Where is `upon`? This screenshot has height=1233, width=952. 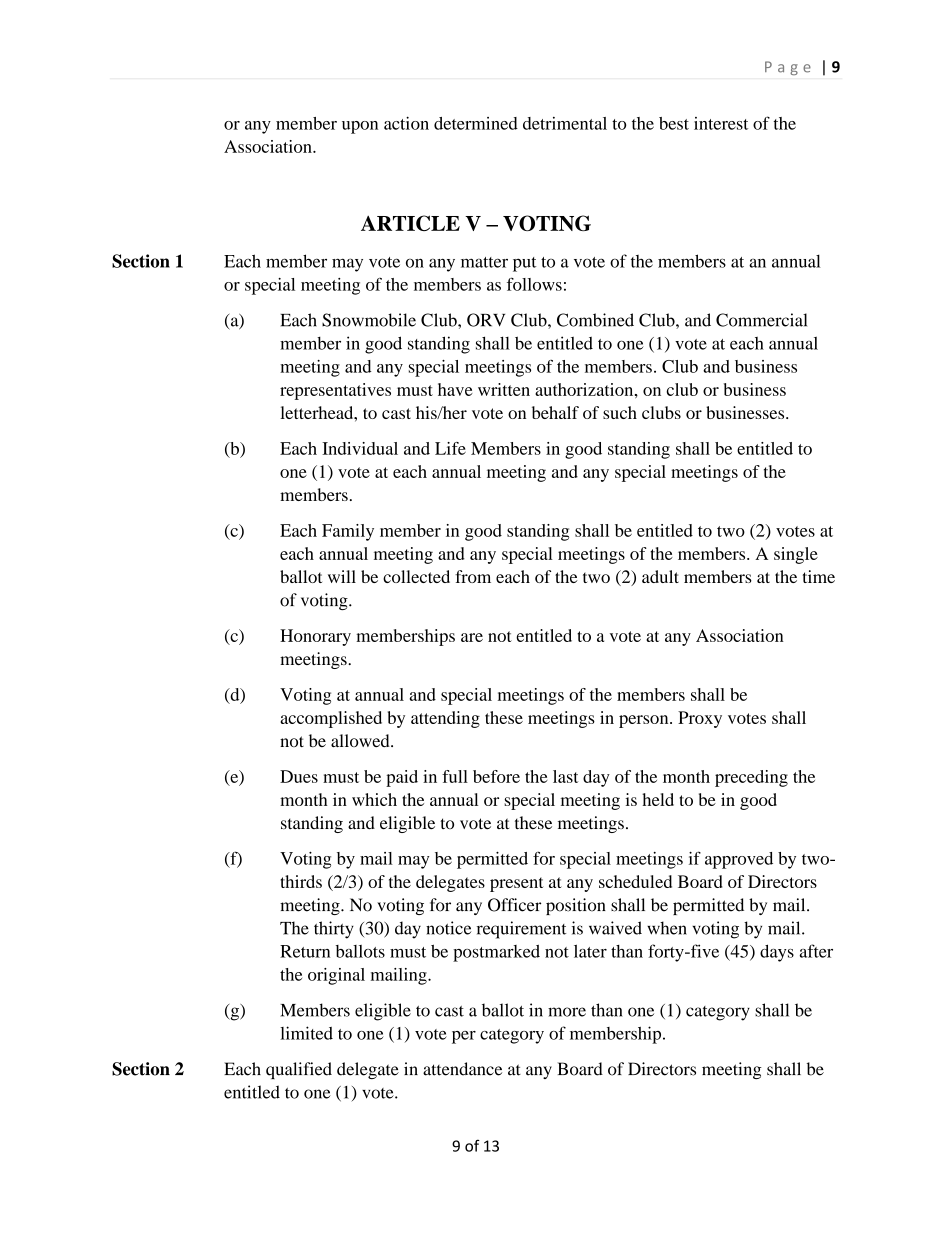 upon is located at coordinates (360, 127).
